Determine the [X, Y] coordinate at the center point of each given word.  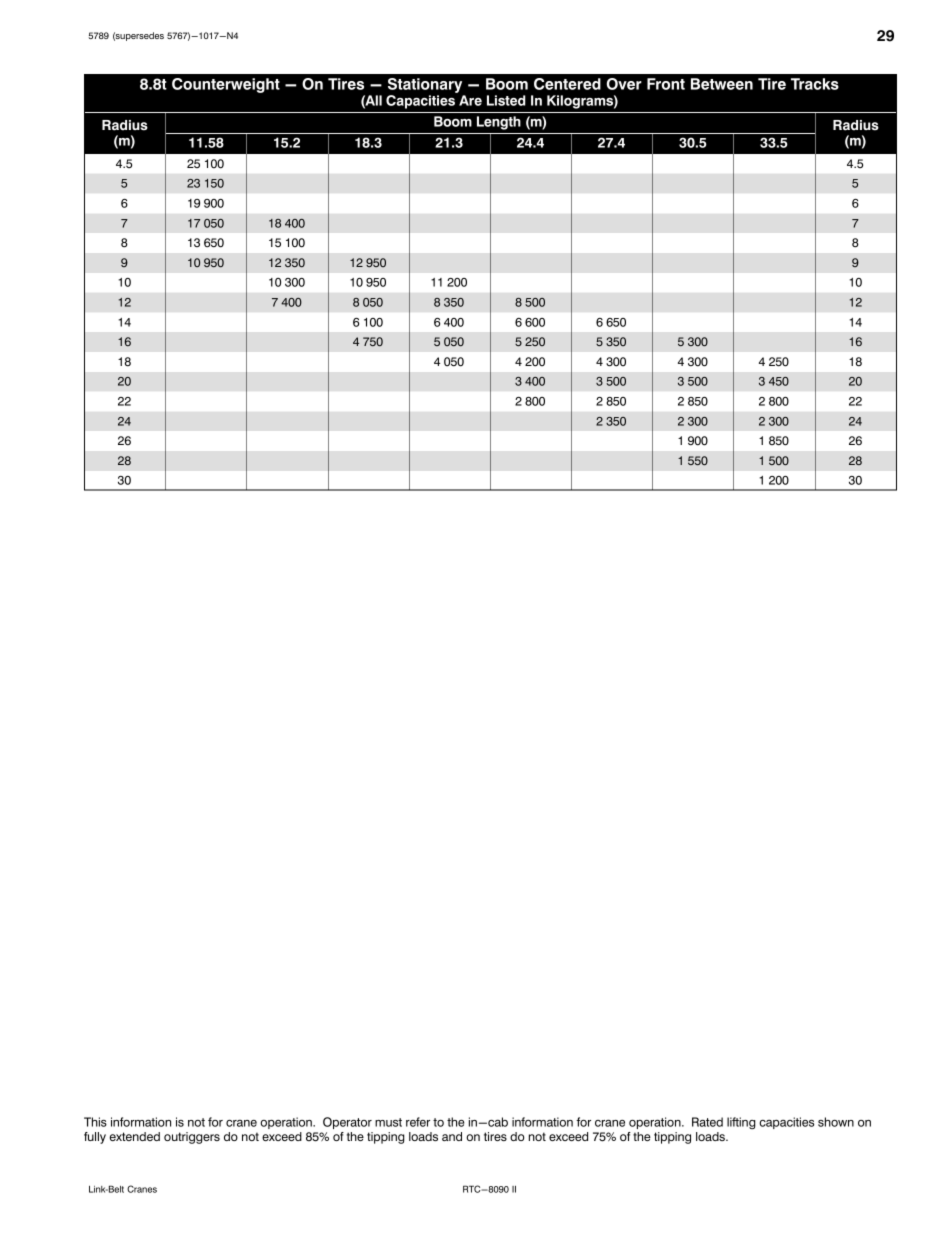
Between [722, 84]
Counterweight [226, 85]
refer [418, 1122]
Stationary [426, 87]
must [388, 1122]
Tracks [815, 84]
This [95, 1122]
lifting [741, 1123]
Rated [707, 1122]
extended [135, 1136]
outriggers [192, 1138]
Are [470, 100]
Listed [506, 100]
